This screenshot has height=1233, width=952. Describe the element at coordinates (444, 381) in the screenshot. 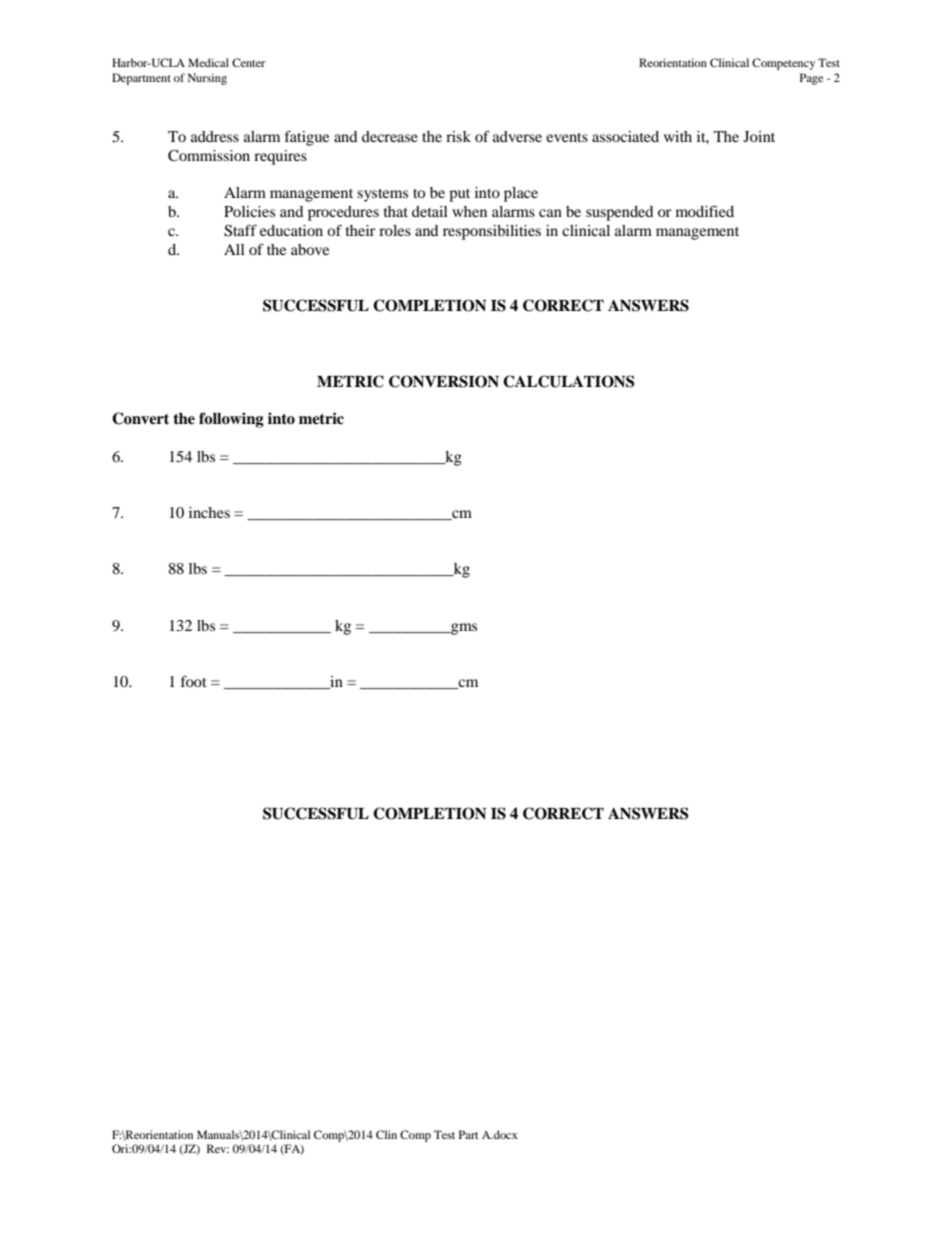

I see `CONVERSION` at that location.
